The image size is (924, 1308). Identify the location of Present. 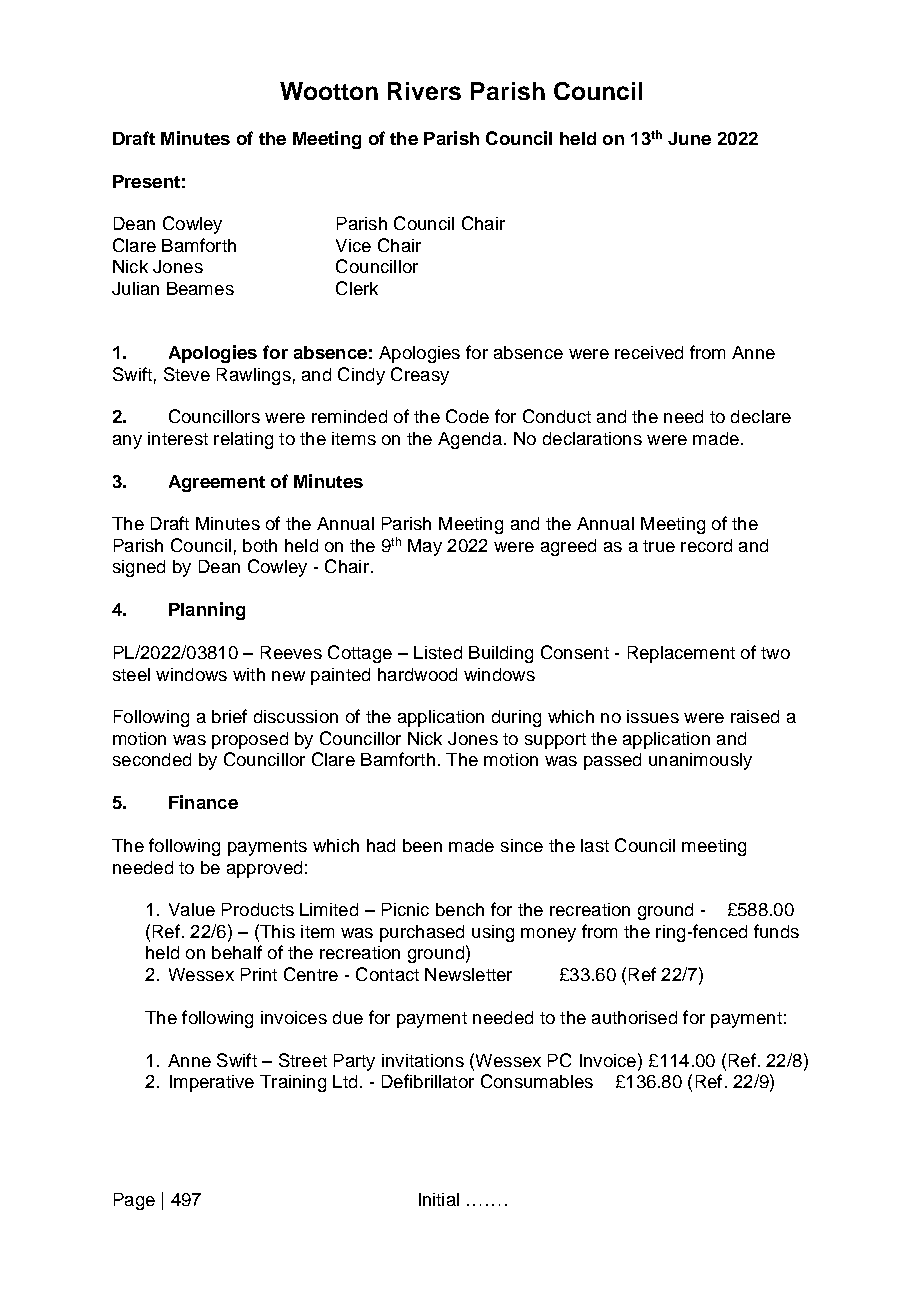
(146, 181).
